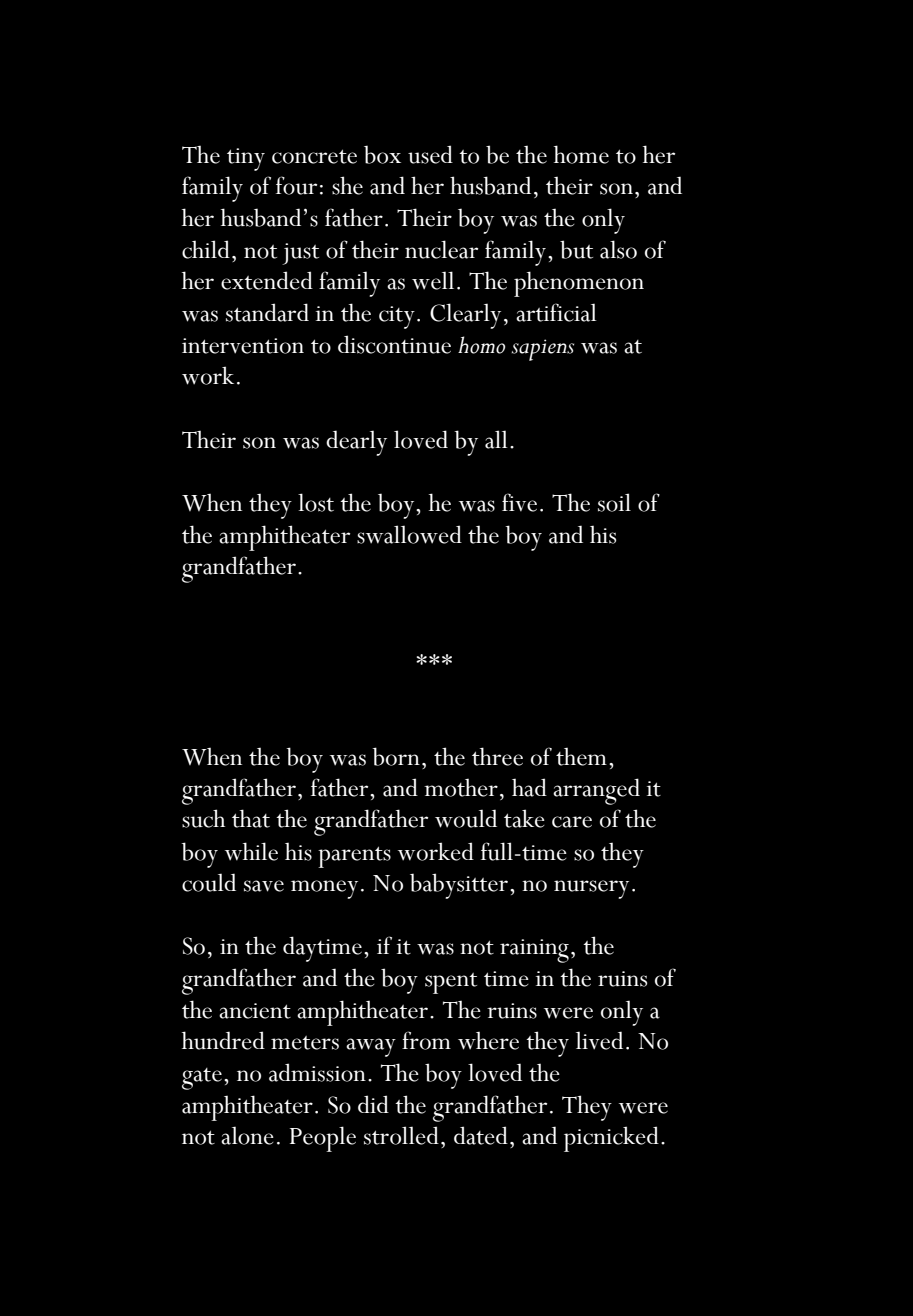  Describe the element at coordinates (251, 818) in the document. I see `that` at that location.
